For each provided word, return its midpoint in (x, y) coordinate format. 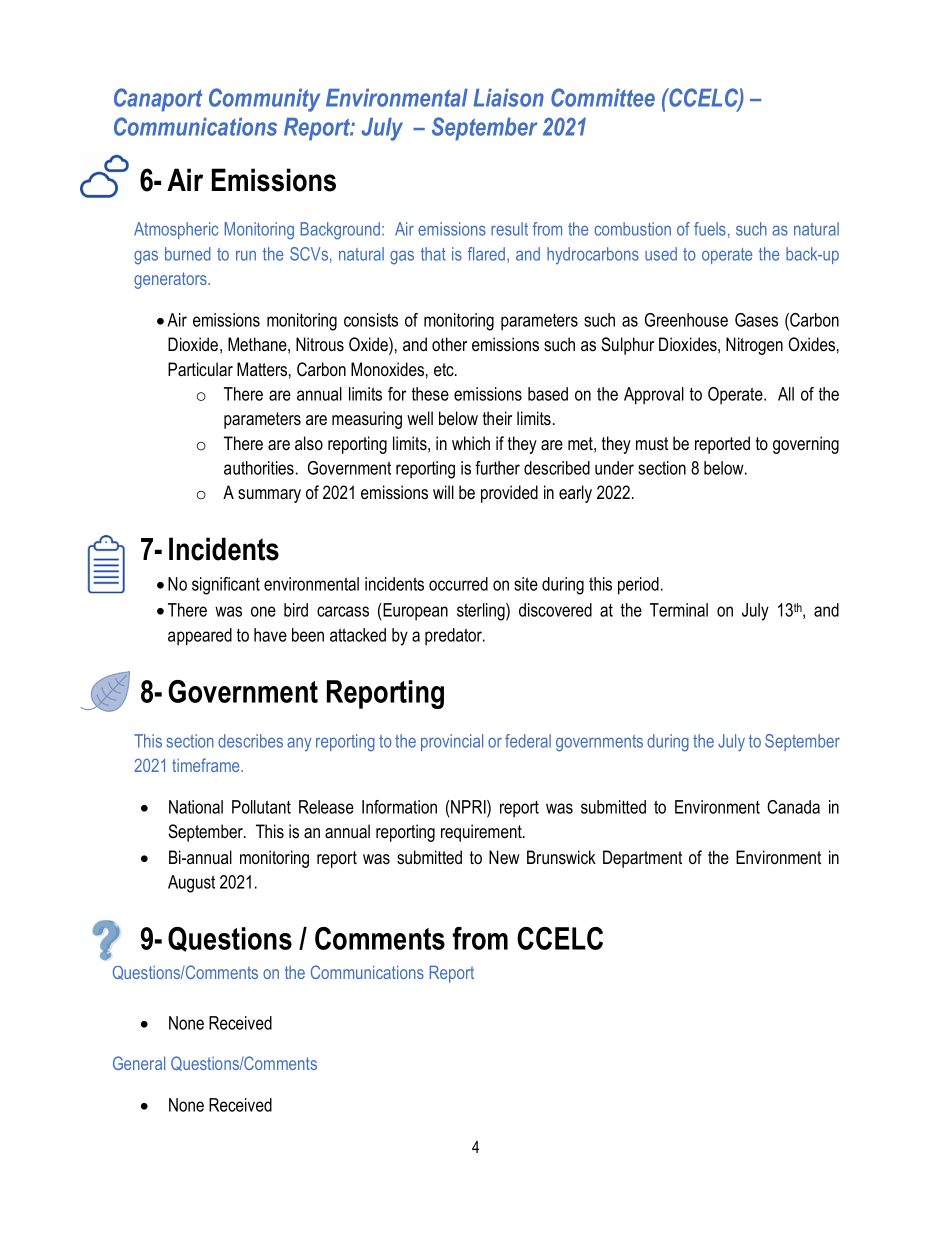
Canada (793, 807)
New (504, 857)
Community (264, 100)
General (139, 1063)
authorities (259, 468)
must (652, 444)
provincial (452, 742)
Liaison (508, 98)
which (471, 443)
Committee (603, 97)
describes (250, 741)
